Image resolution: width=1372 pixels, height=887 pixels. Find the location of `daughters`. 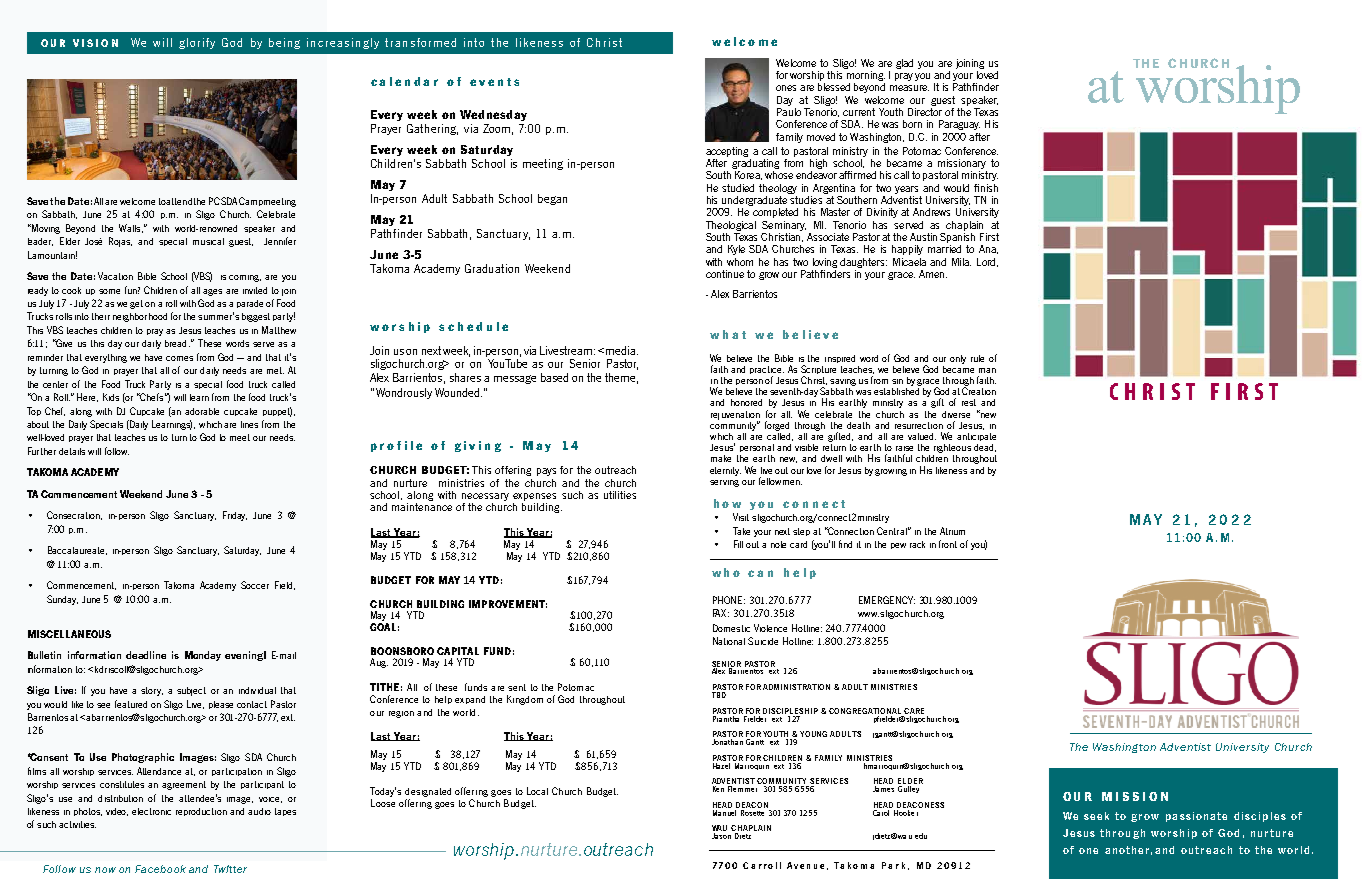

daughters is located at coordinates (863, 263).
